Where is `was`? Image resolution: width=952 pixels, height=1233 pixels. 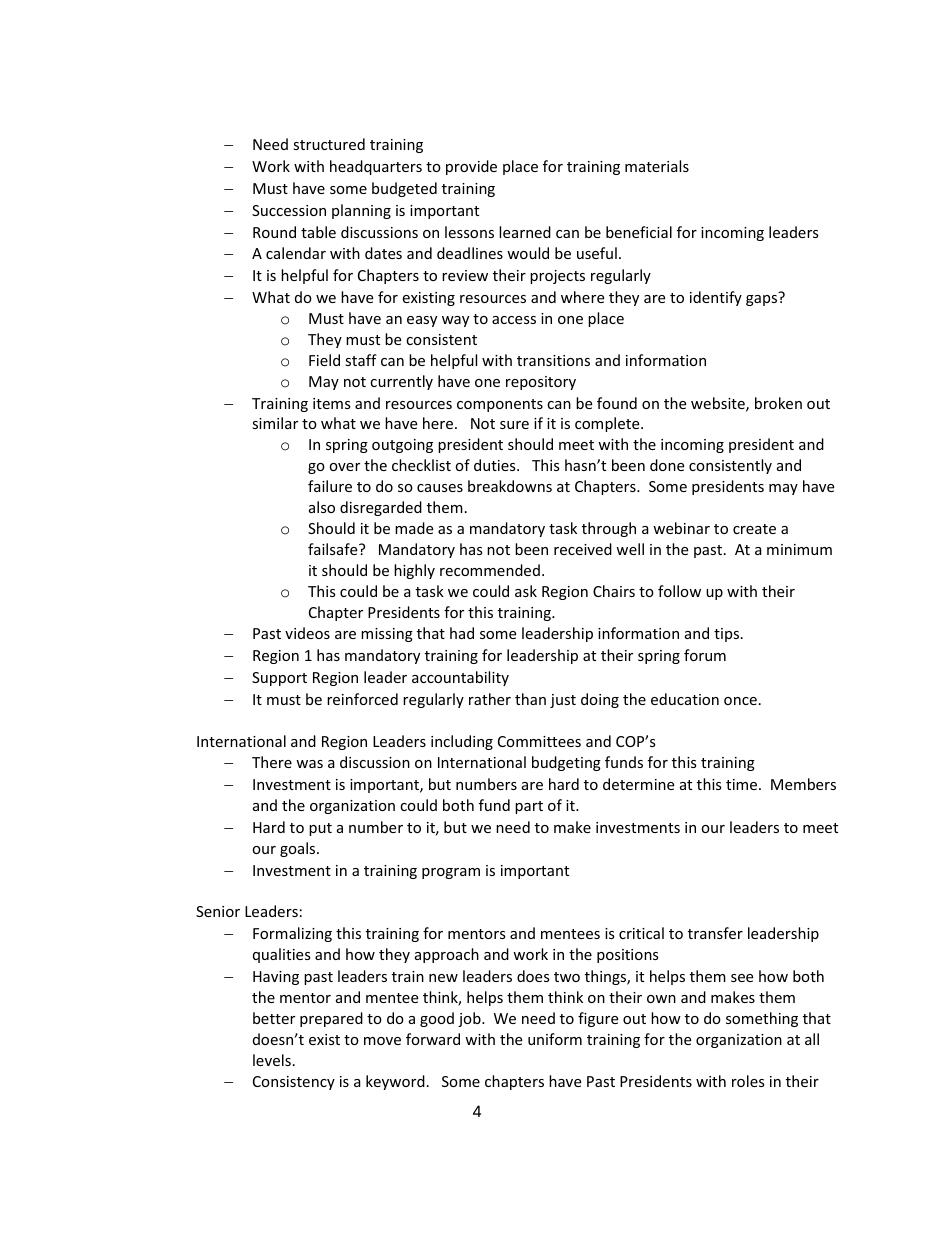 was is located at coordinates (309, 764).
